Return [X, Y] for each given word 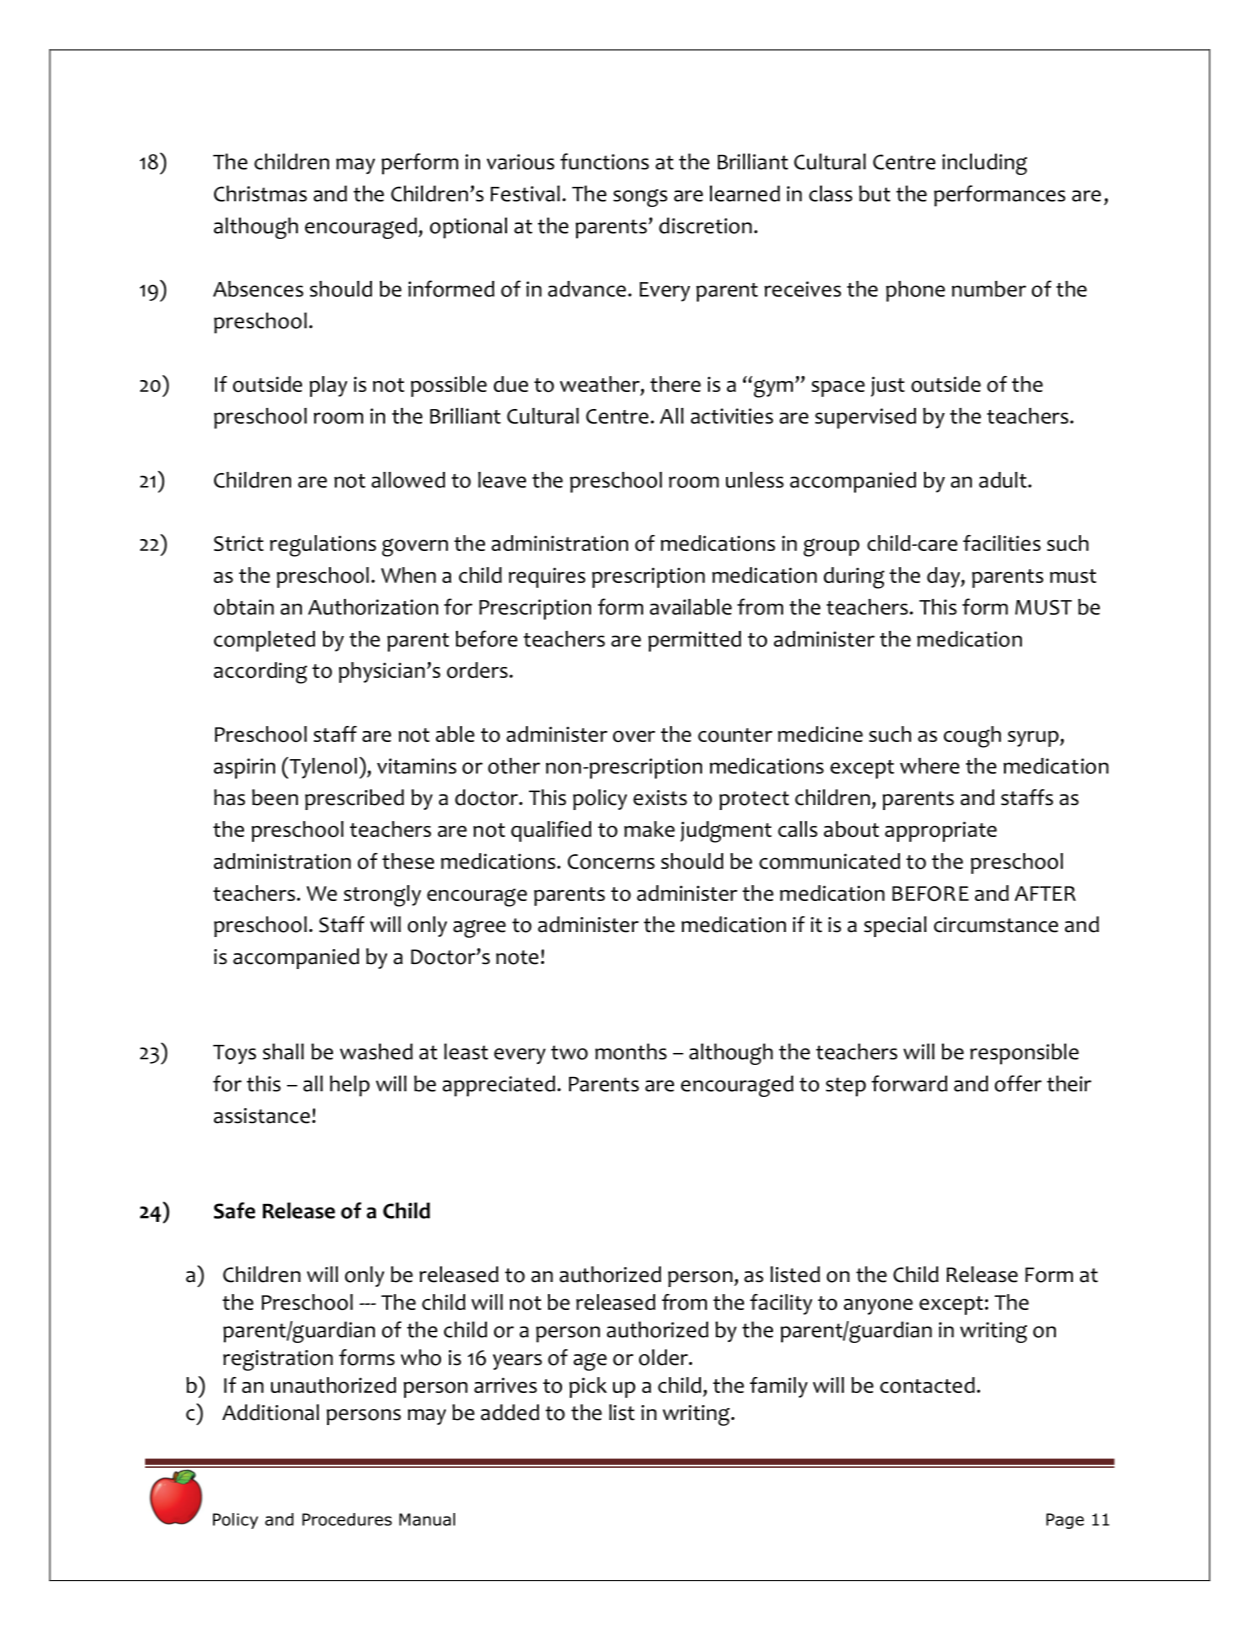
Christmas [260, 193]
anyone [878, 1306]
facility [781, 1304]
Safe [234, 1210]
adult [1004, 480]
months [631, 1051]
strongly [382, 896]
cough [972, 737]
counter [735, 735]
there [675, 384]
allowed [408, 480]
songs [640, 198]
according [260, 673]
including [984, 164]
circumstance [996, 925]
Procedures [347, 1519]
